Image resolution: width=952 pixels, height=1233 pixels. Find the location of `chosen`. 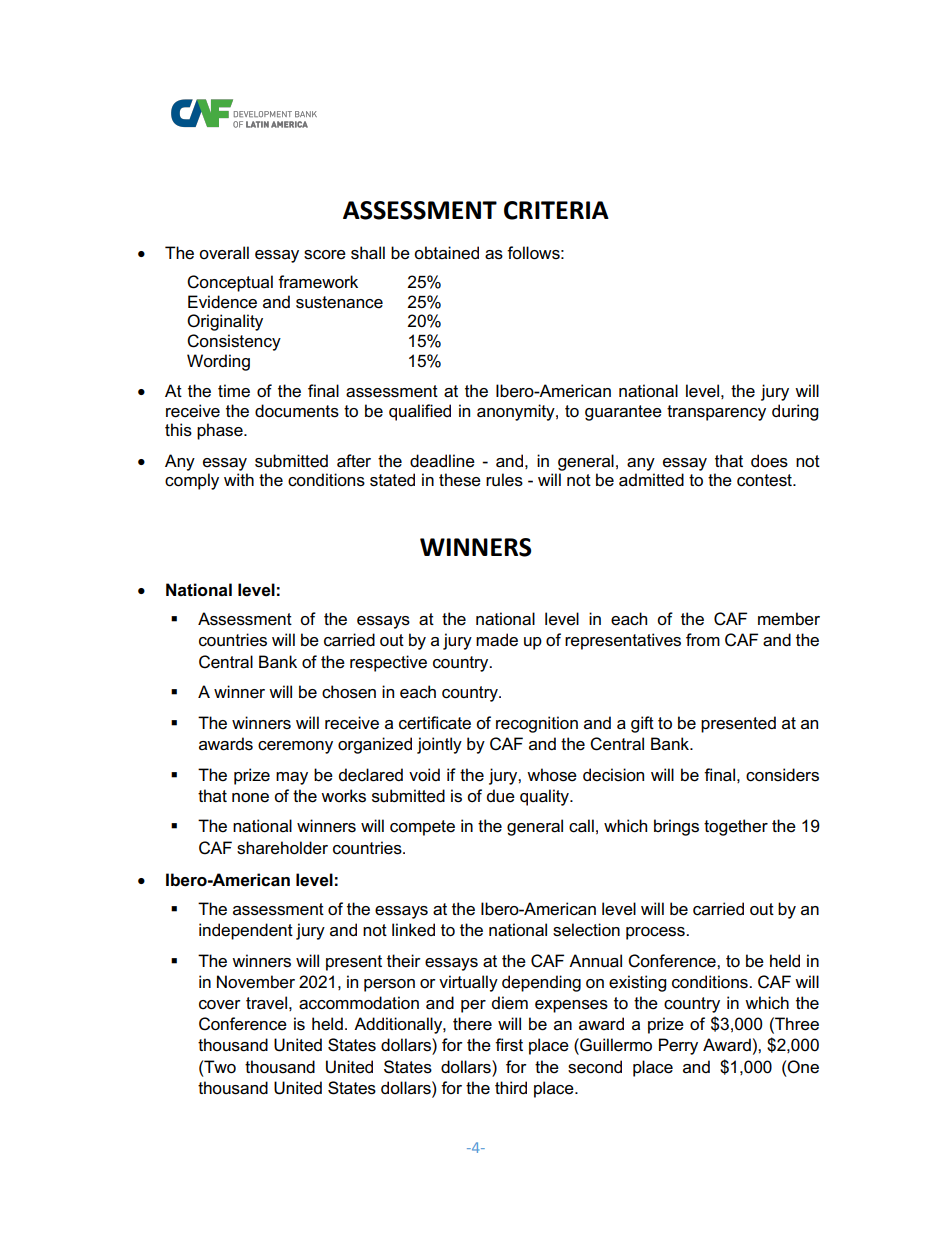

chosen is located at coordinates (349, 692).
